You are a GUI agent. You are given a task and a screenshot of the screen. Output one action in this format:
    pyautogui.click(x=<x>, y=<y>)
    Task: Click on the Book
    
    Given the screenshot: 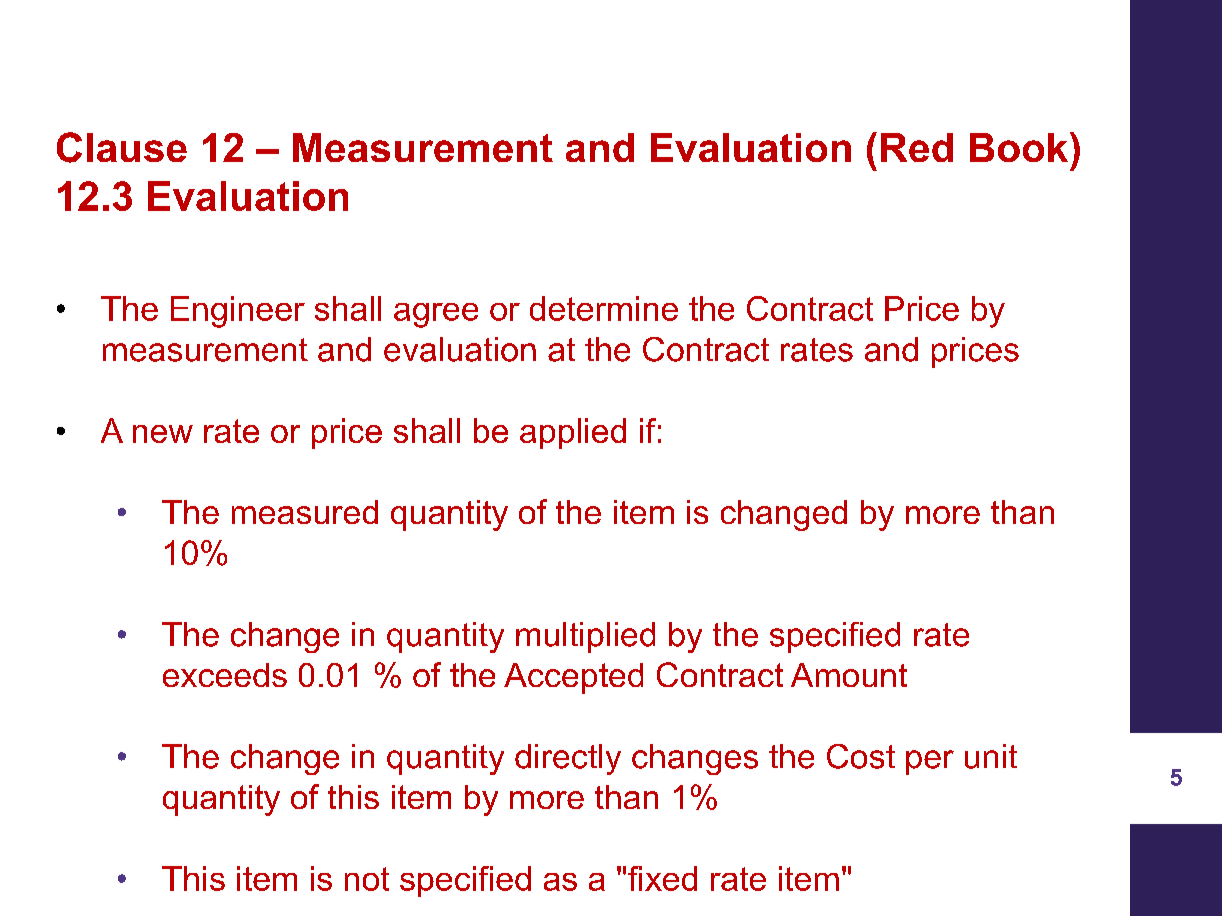 What is the action you would take?
    pyautogui.click(x=1020, y=147)
